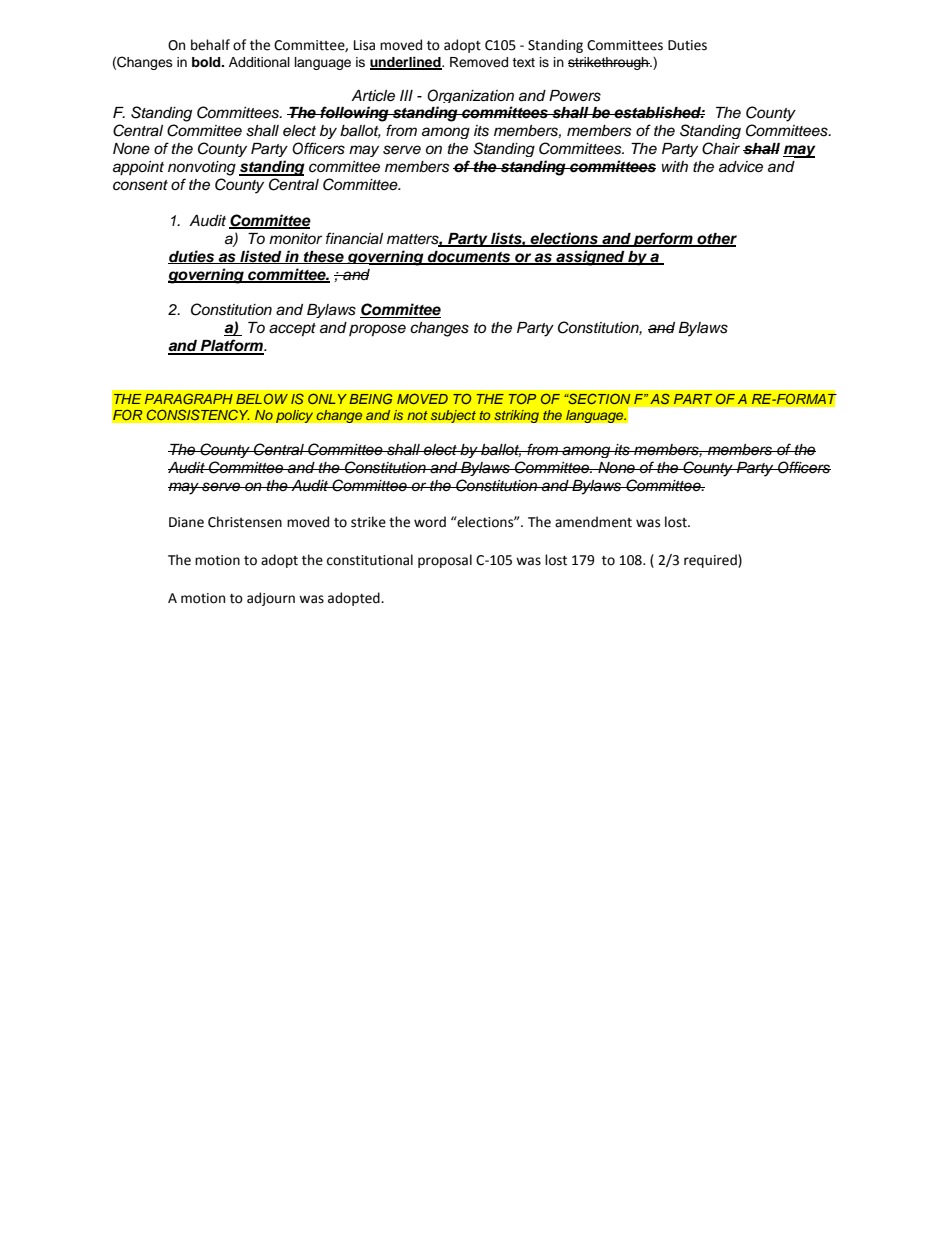  I want to click on accept, so click(292, 330).
